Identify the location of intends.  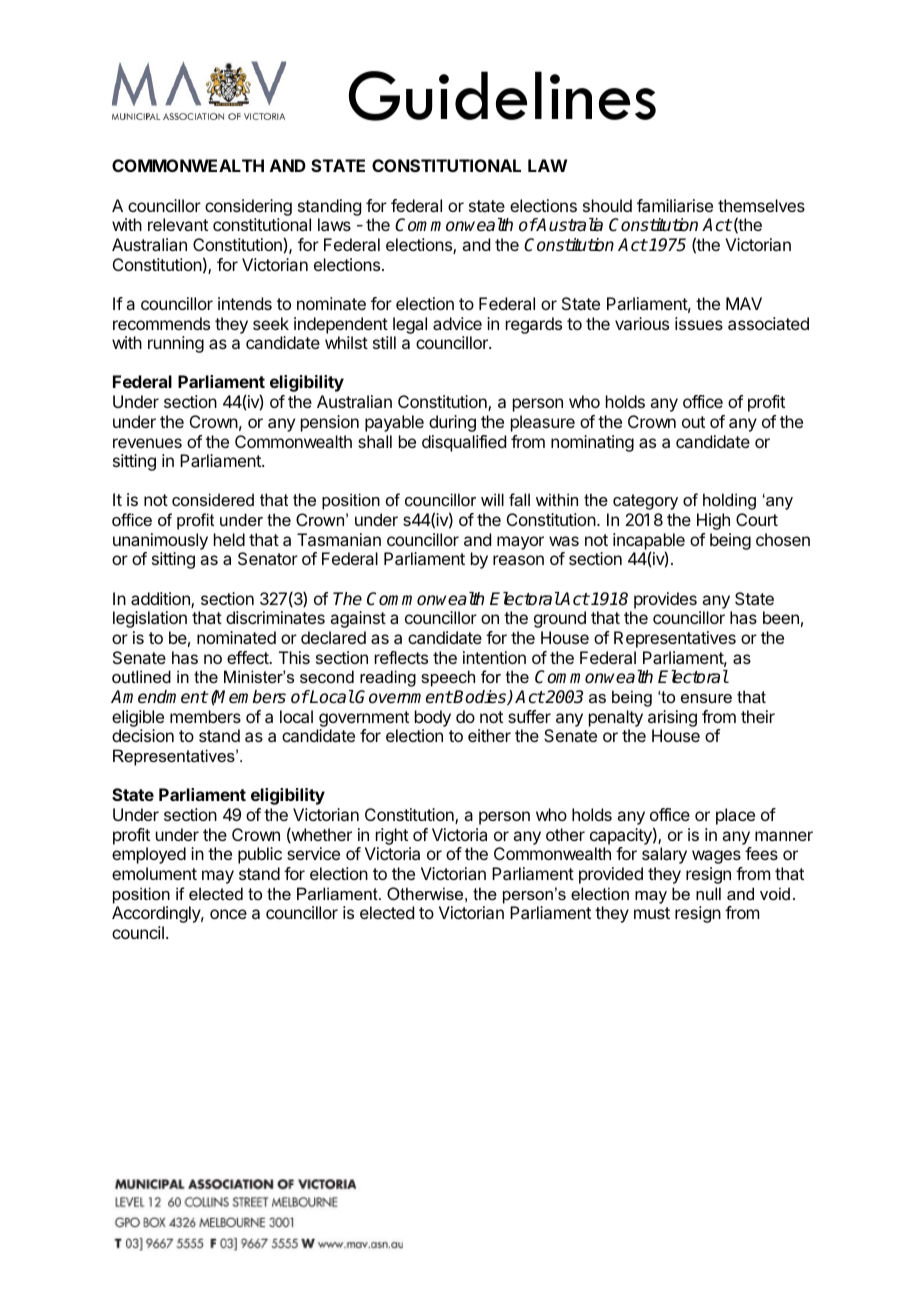
(245, 303).
